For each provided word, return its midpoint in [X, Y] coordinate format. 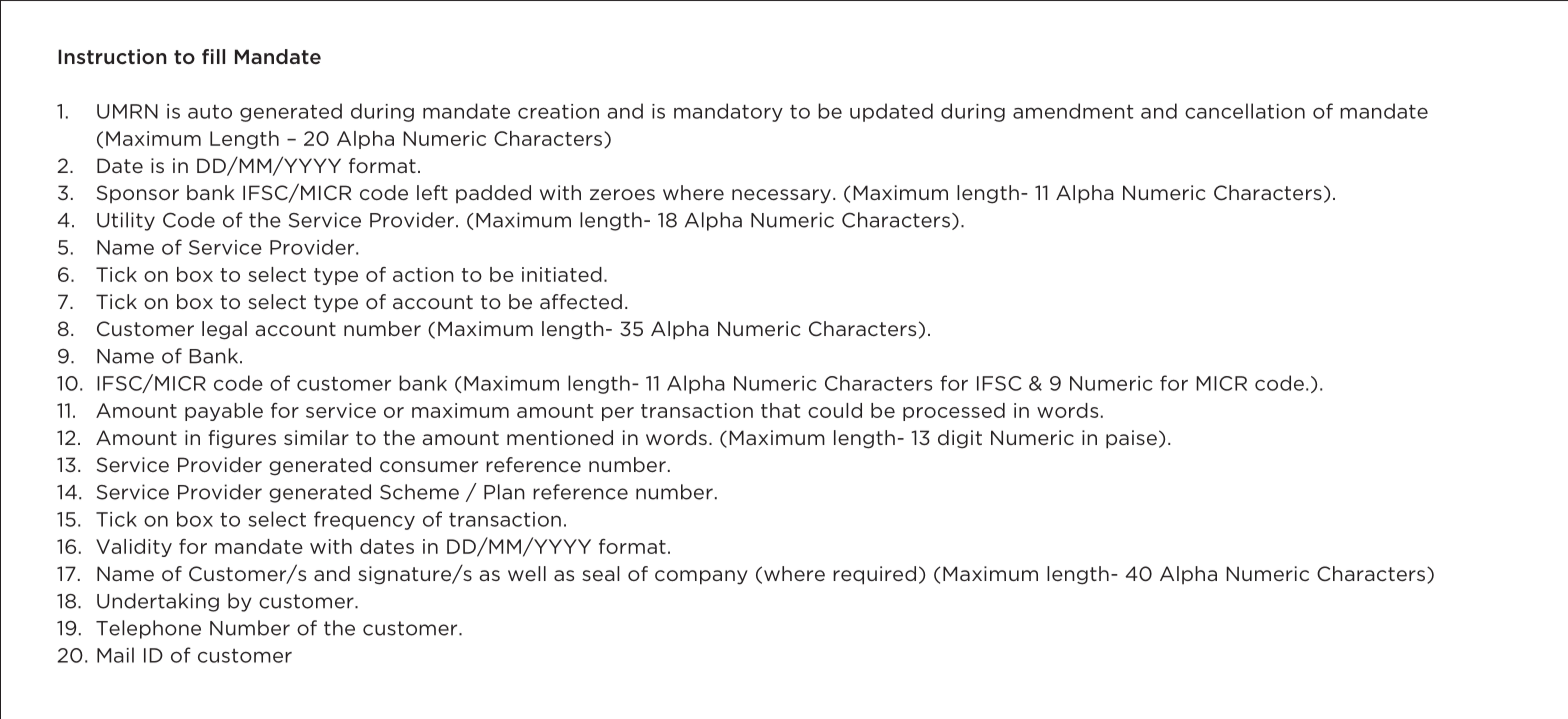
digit [960, 439]
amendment [1073, 111]
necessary [781, 196]
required [874, 575]
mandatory [728, 112]
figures [242, 439]
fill [213, 56]
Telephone [148, 629]
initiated [562, 274]
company [701, 577]
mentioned [560, 437]
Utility [126, 221]
